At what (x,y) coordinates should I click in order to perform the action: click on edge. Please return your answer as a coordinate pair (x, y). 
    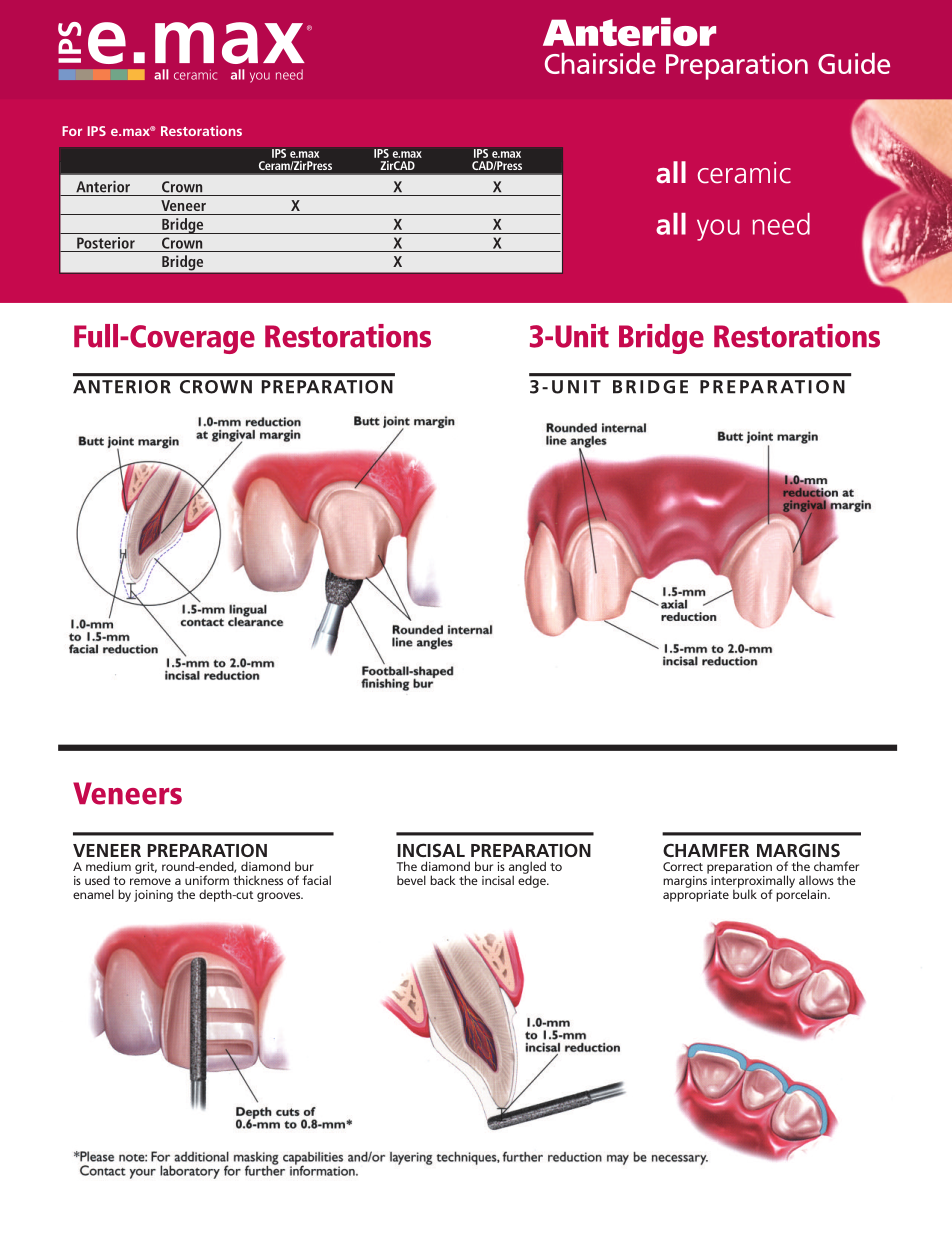
    Looking at the image, I should click on (533, 880).
